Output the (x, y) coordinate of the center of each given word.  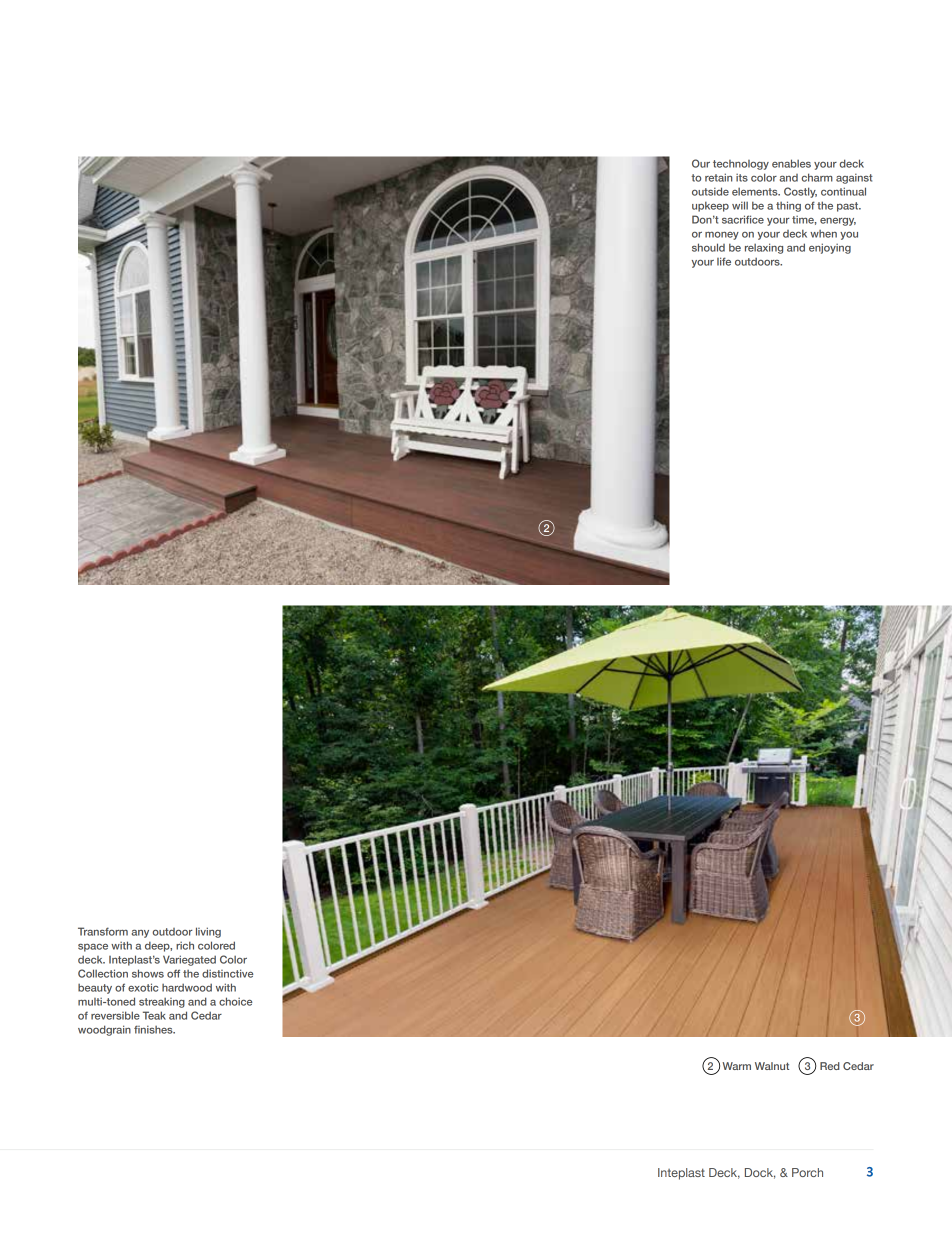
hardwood (187, 987)
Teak (154, 1015)
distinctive (227, 973)
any (140, 934)
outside (710, 191)
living (208, 932)
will (740, 205)
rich (185, 945)
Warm (736, 1066)
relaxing (764, 248)
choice (235, 1001)
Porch (807, 1172)
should (708, 247)
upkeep (710, 206)
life (724, 261)
